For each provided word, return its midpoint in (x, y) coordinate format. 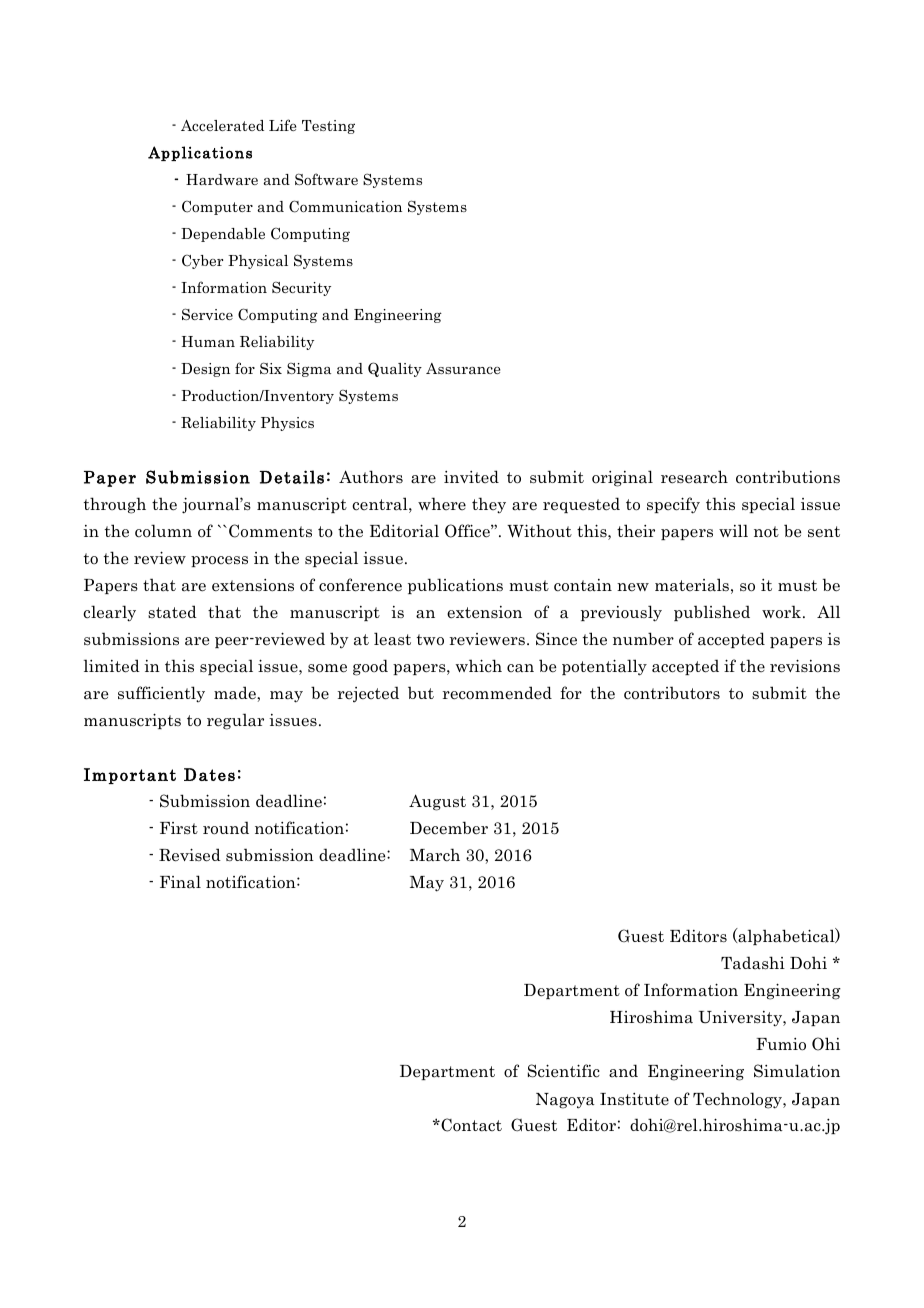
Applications (200, 153)
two (430, 640)
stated (172, 612)
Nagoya (565, 1101)
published (712, 613)
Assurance (463, 368)
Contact (470, 1125)
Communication (345, 206)
